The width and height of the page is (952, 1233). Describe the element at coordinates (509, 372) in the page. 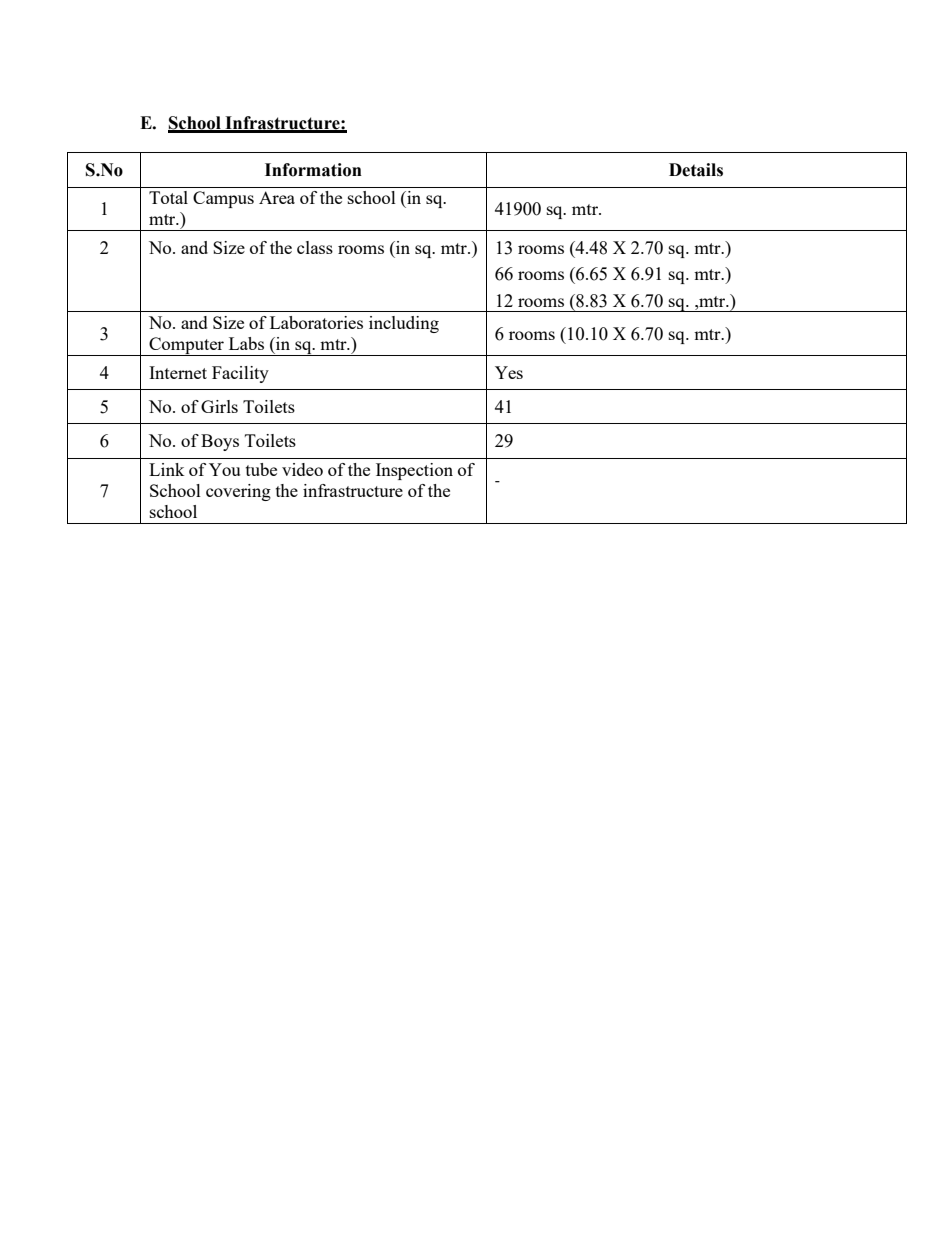

I see `Yes` at that location.
